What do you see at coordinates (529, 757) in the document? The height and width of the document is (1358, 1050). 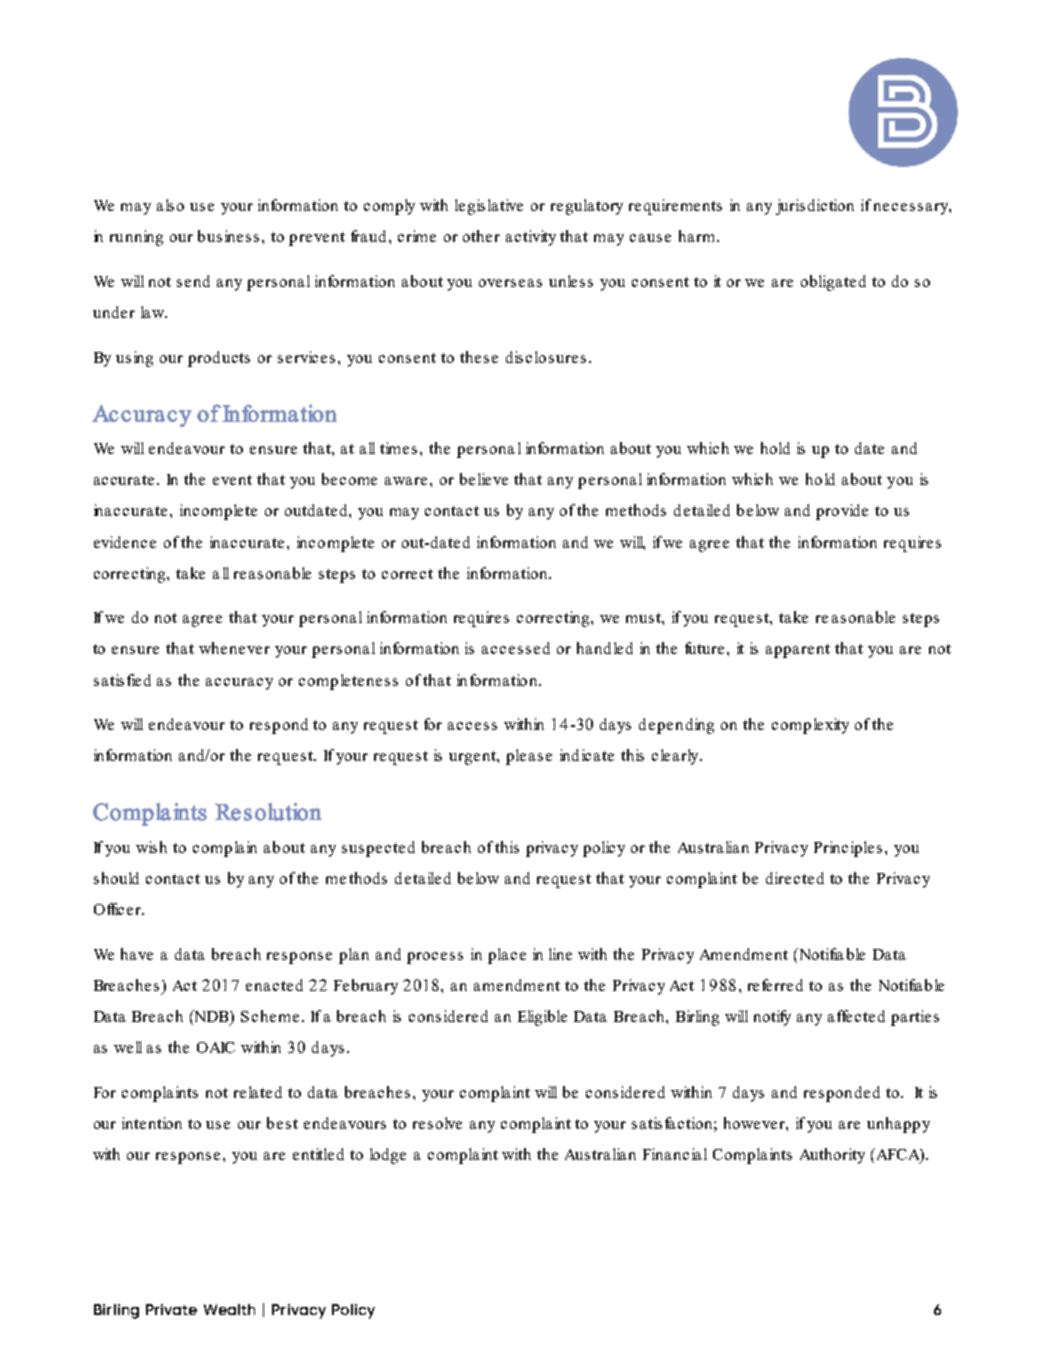 I see `please` at bounding box center [529, 757].
